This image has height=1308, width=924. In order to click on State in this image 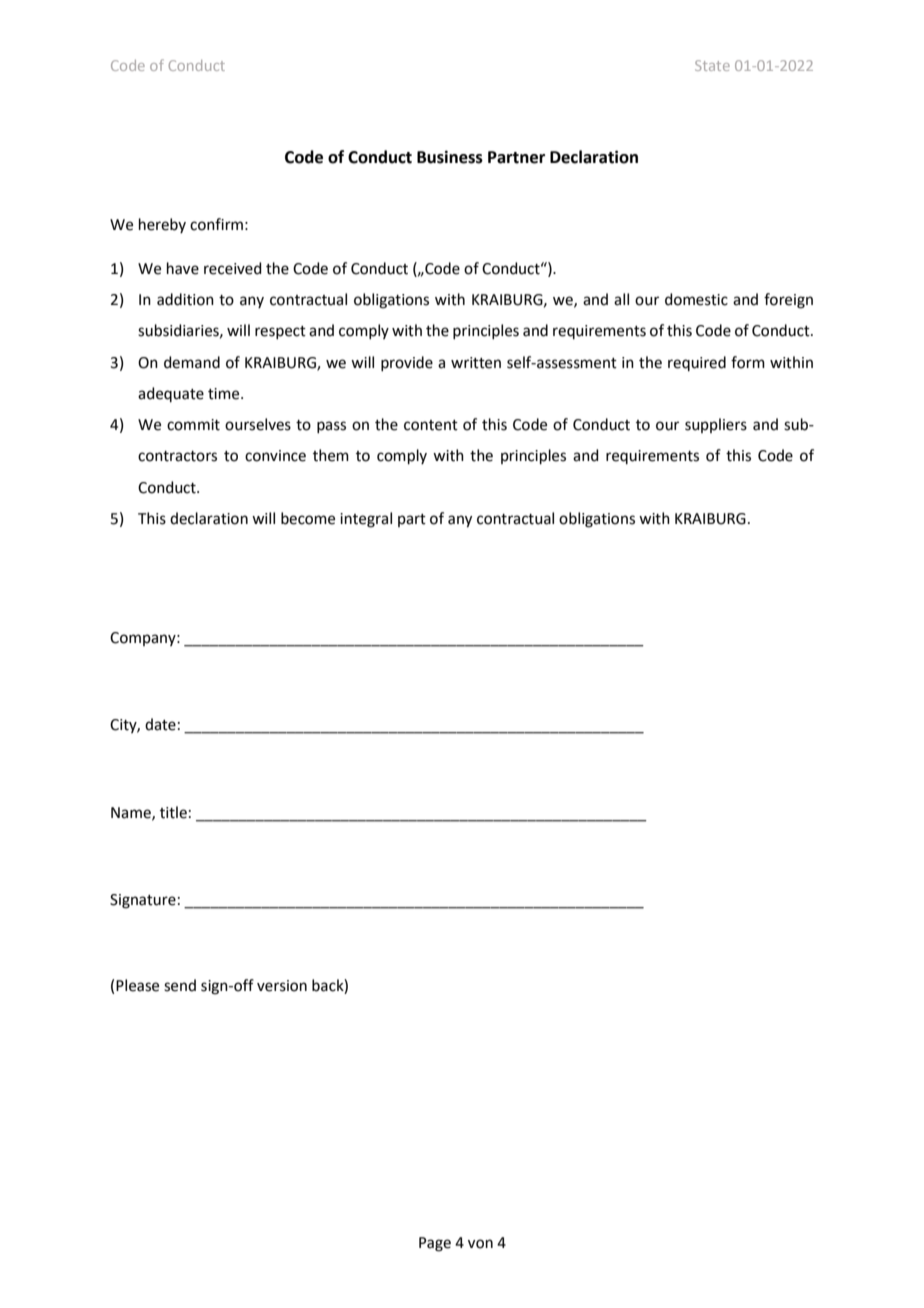, I will do `click(712, 65)`.
